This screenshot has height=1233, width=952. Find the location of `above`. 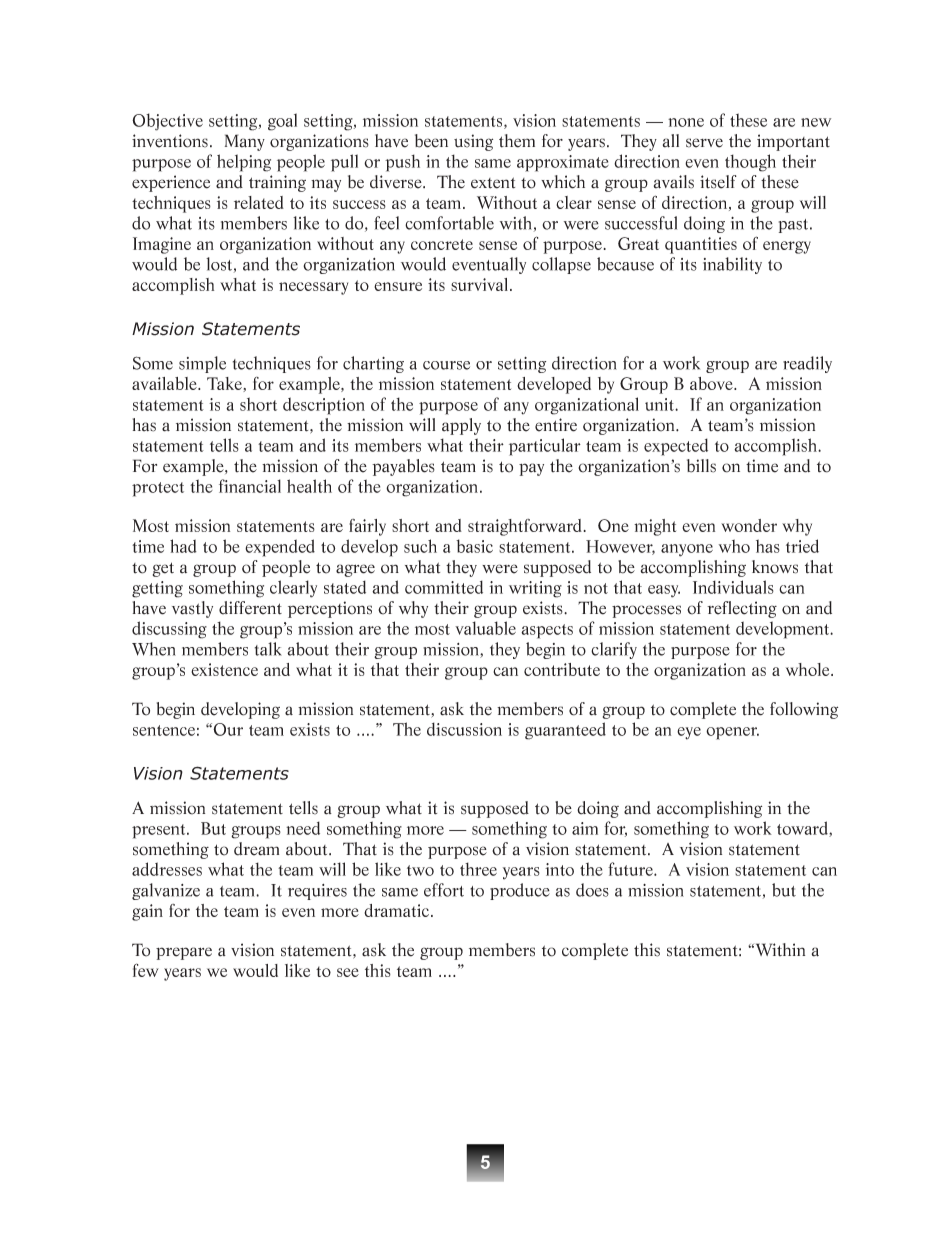

above is located at coordinates (712, 383).
